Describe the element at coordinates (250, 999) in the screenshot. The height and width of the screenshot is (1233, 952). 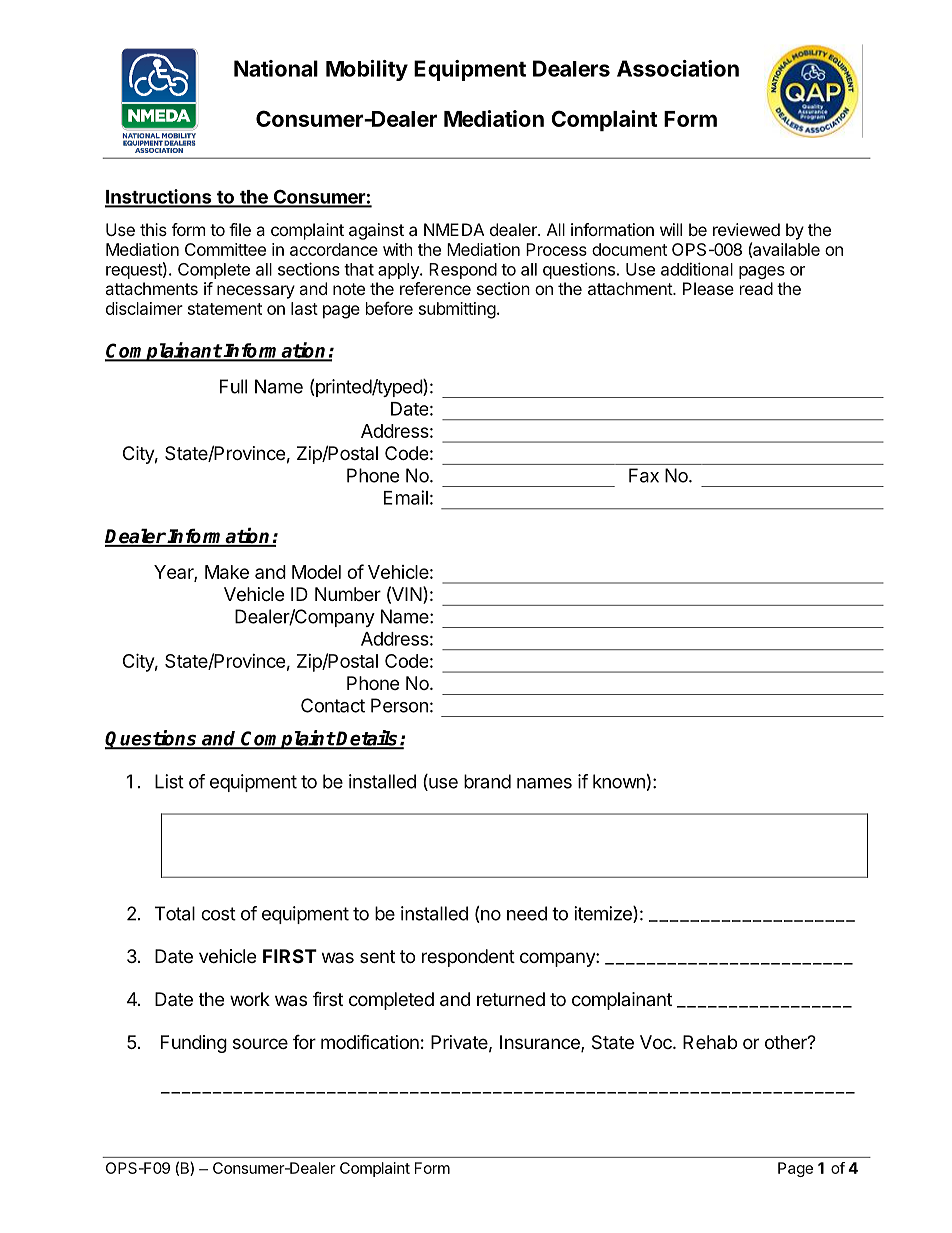
I see `work` at that location.
